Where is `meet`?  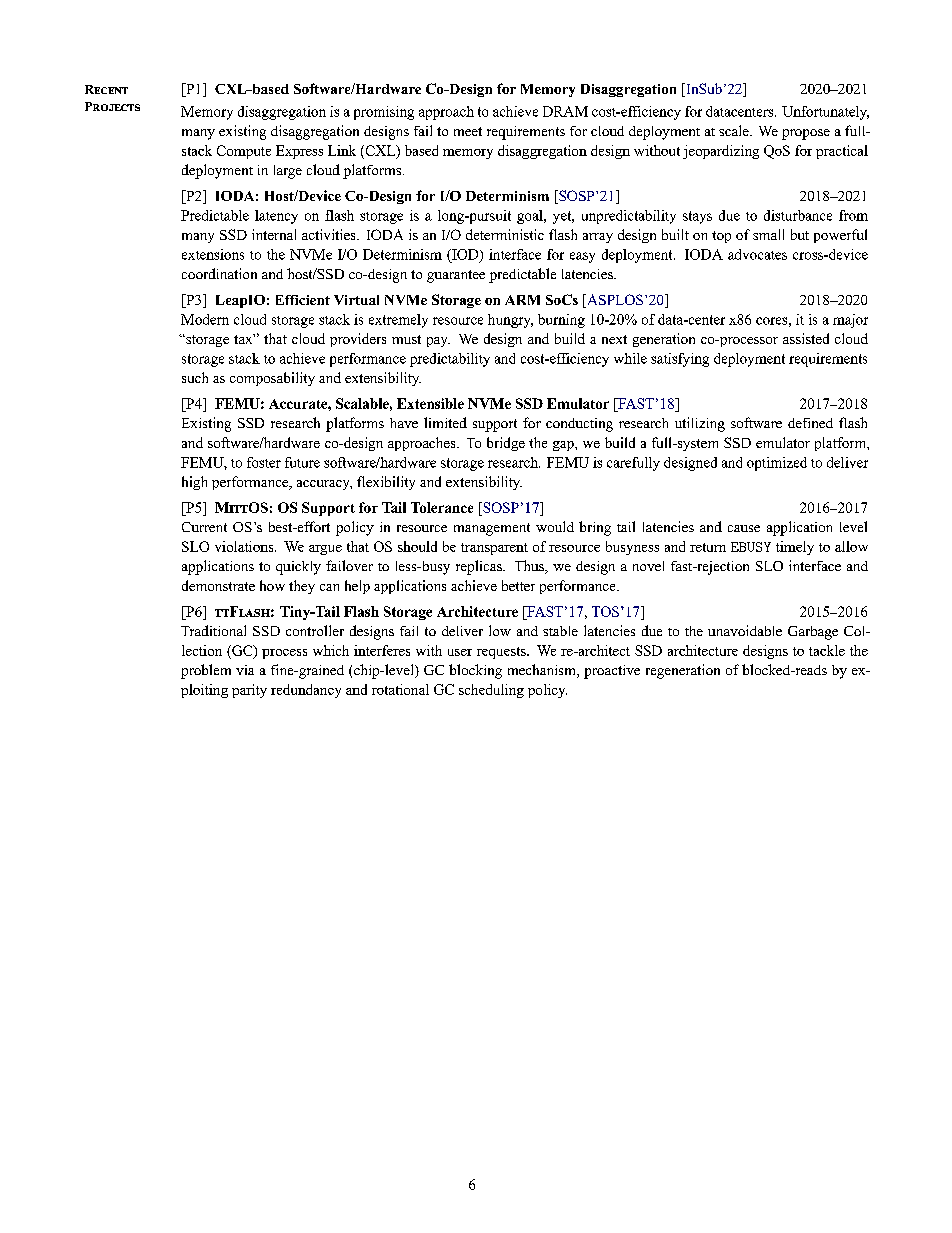 meet is located at coordinates (468, 131).
